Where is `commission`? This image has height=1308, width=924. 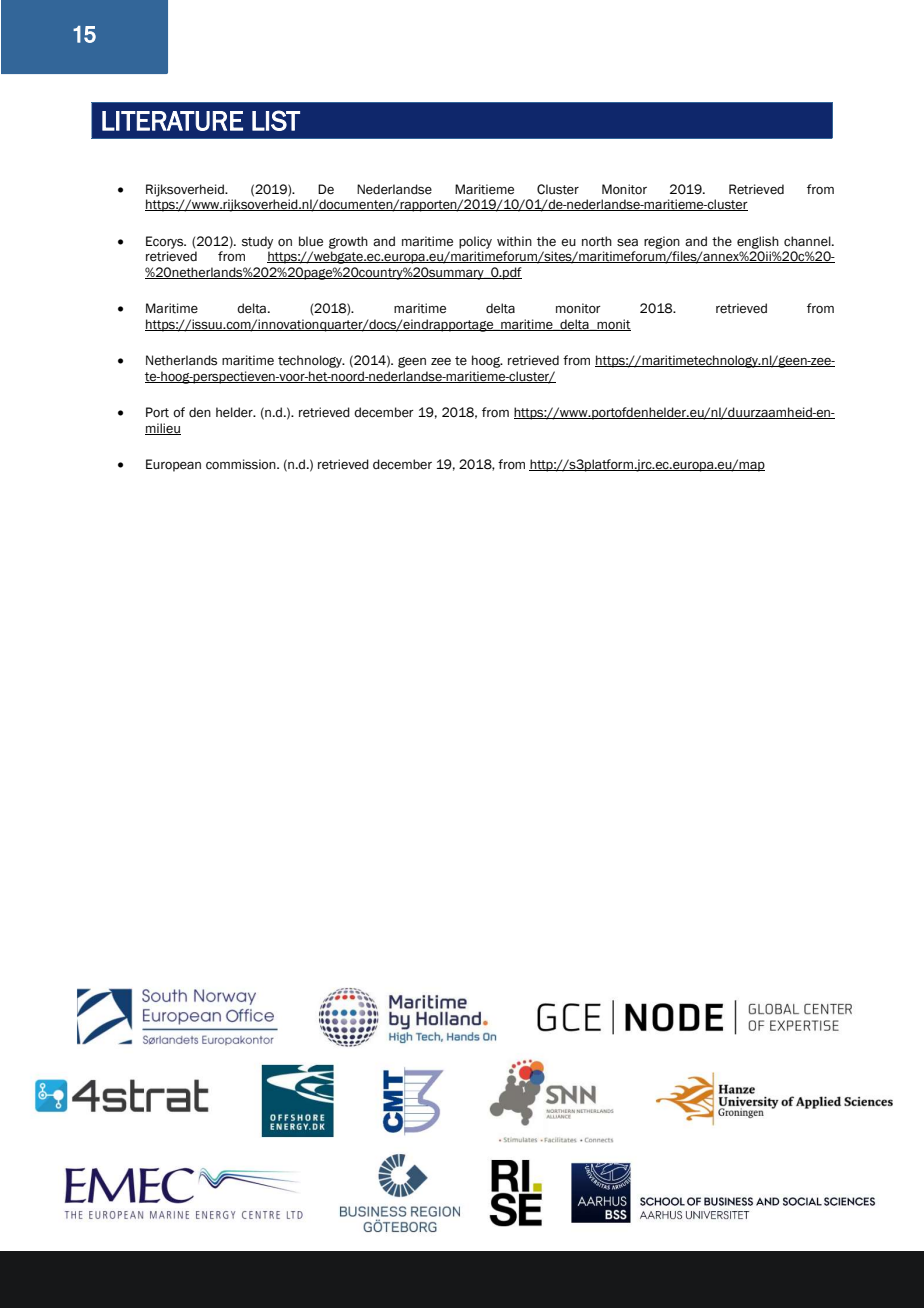 commission is located at coordinates (242, 464).
